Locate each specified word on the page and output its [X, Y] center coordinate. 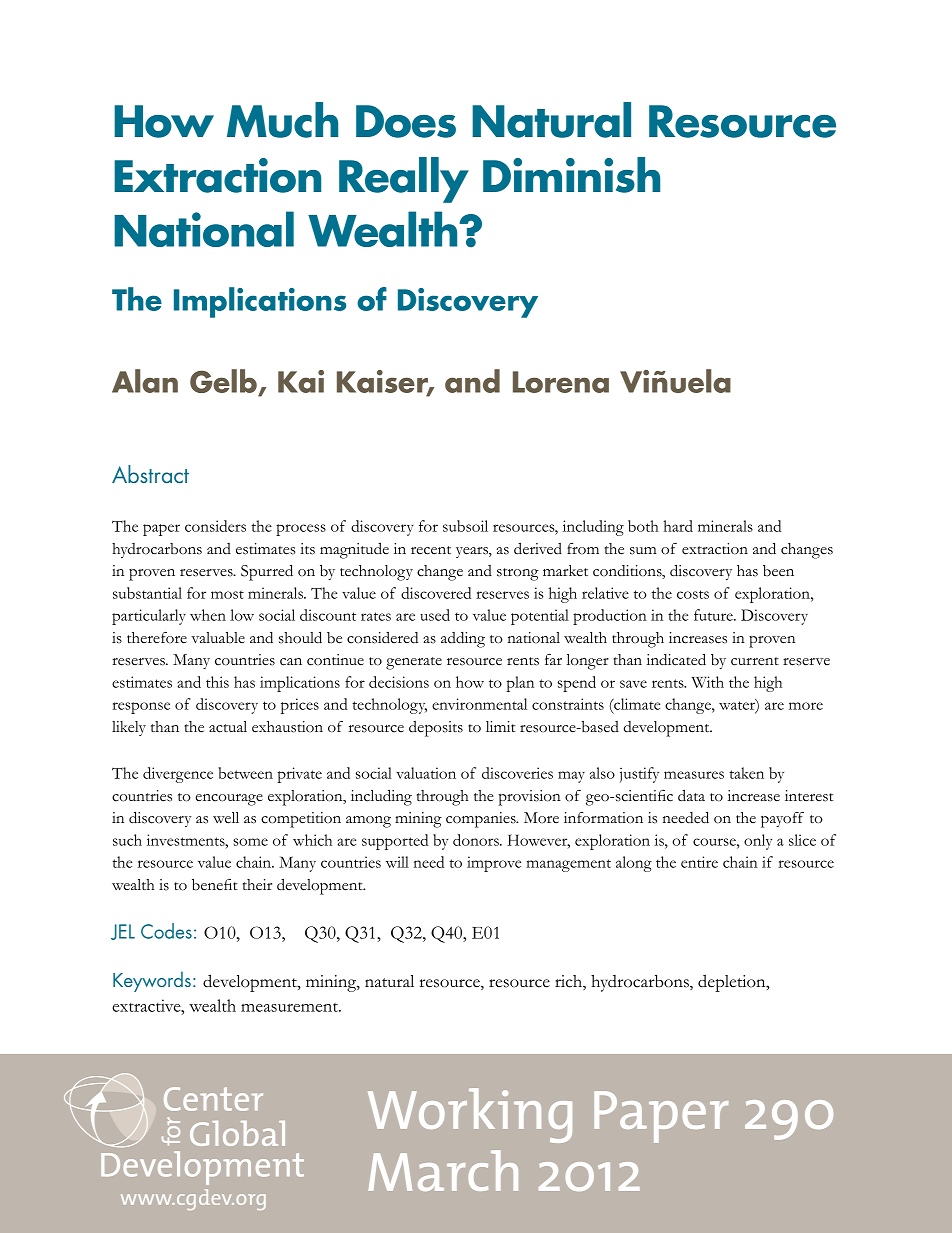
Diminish [571, 175]
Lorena [561, 382]
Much [282, 120]
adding [463, 640]
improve [494, 864]
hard [678, 526]
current [755, 661]
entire [699, 862]
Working [470, 1115]
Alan [145, 381]
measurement [290, 1007]
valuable [218, 638]
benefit [215, 884]
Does [406, 121]
